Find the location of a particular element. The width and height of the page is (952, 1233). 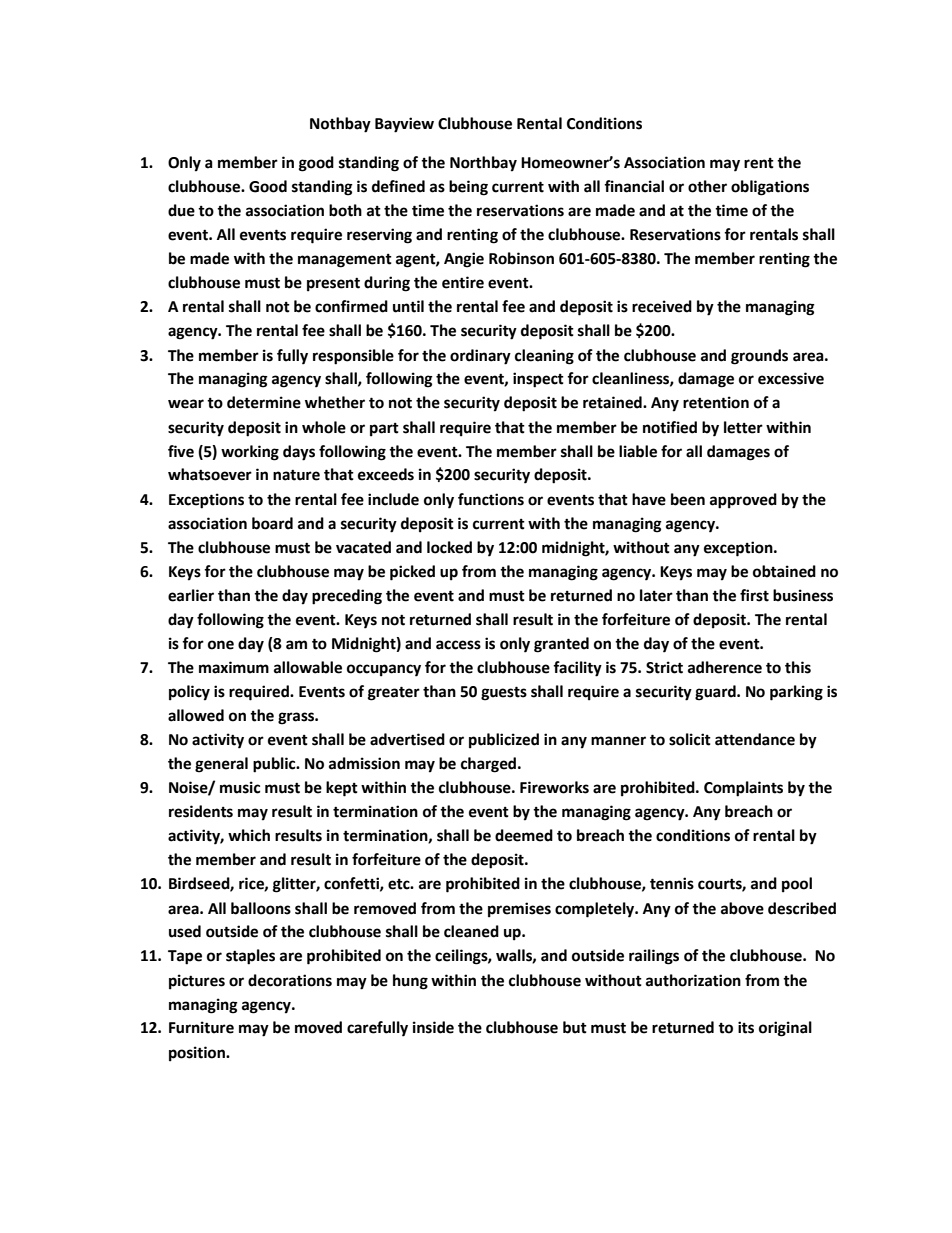

attendance is located at coordinates (755, 739).
